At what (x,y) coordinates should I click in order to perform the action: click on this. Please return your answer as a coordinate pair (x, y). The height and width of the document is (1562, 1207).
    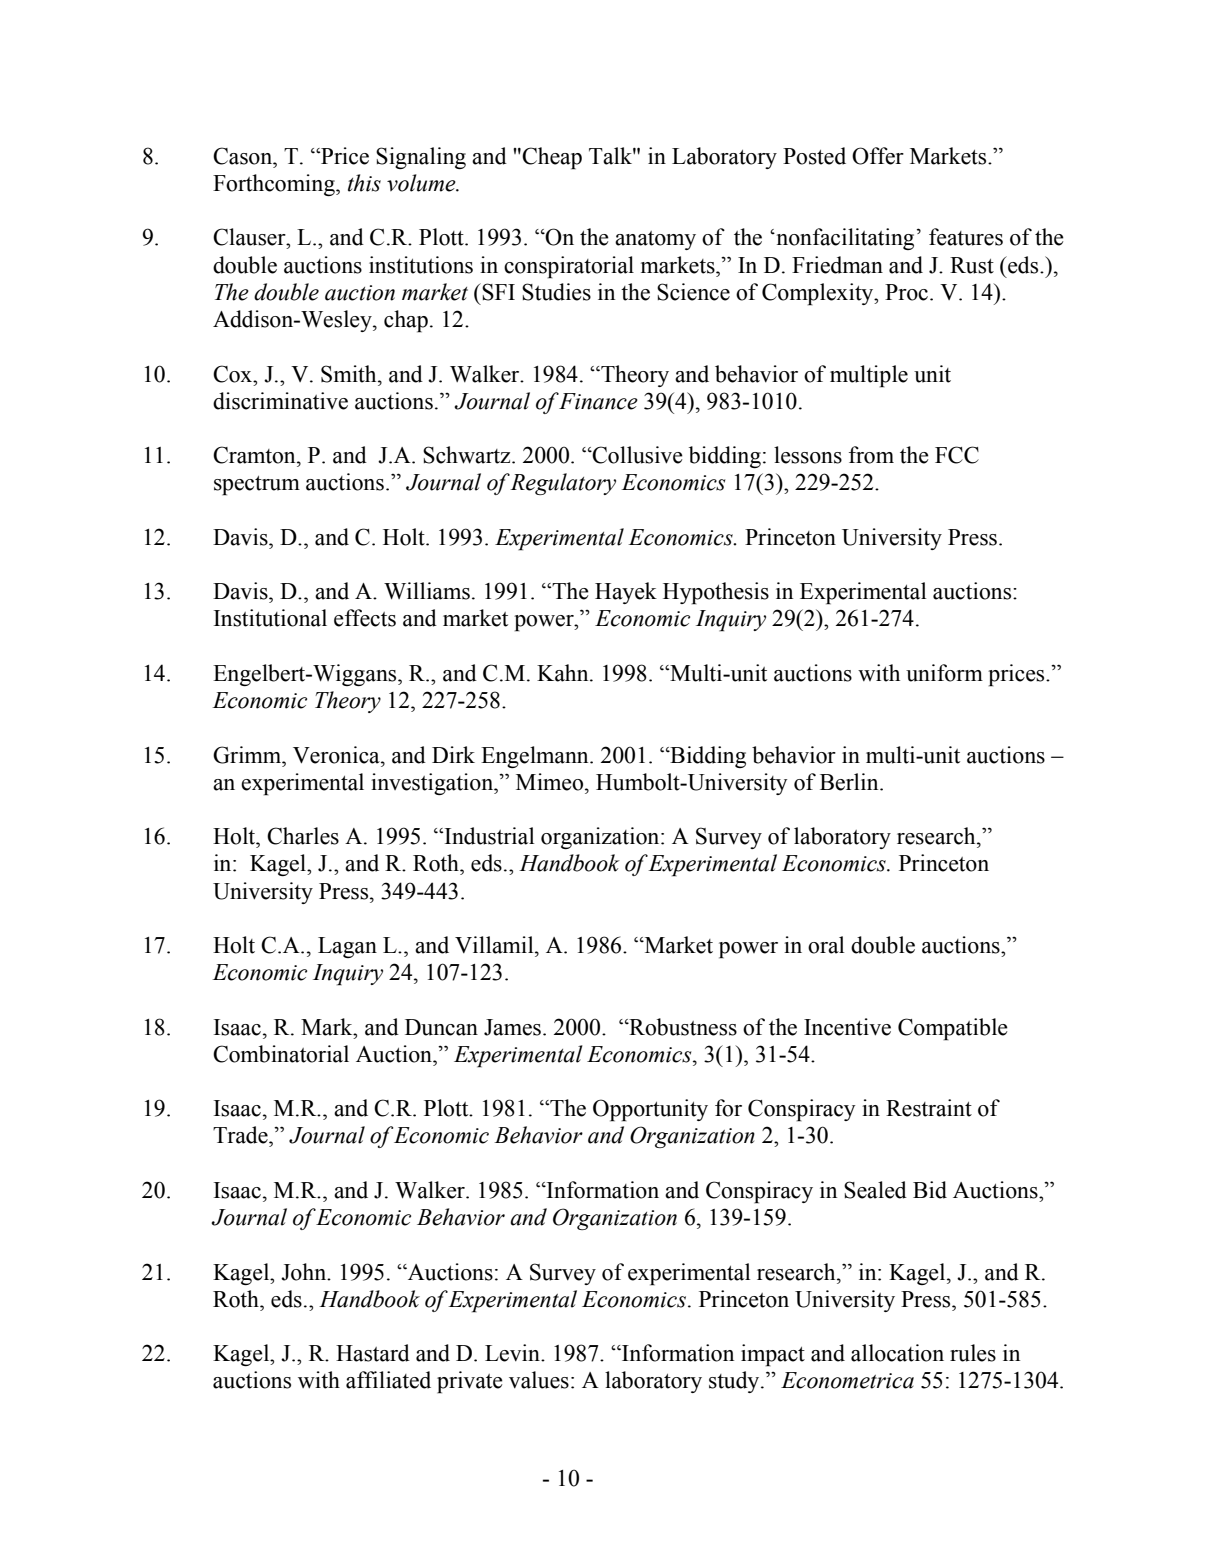
    Looking at the image, I should click on (364, 183).
